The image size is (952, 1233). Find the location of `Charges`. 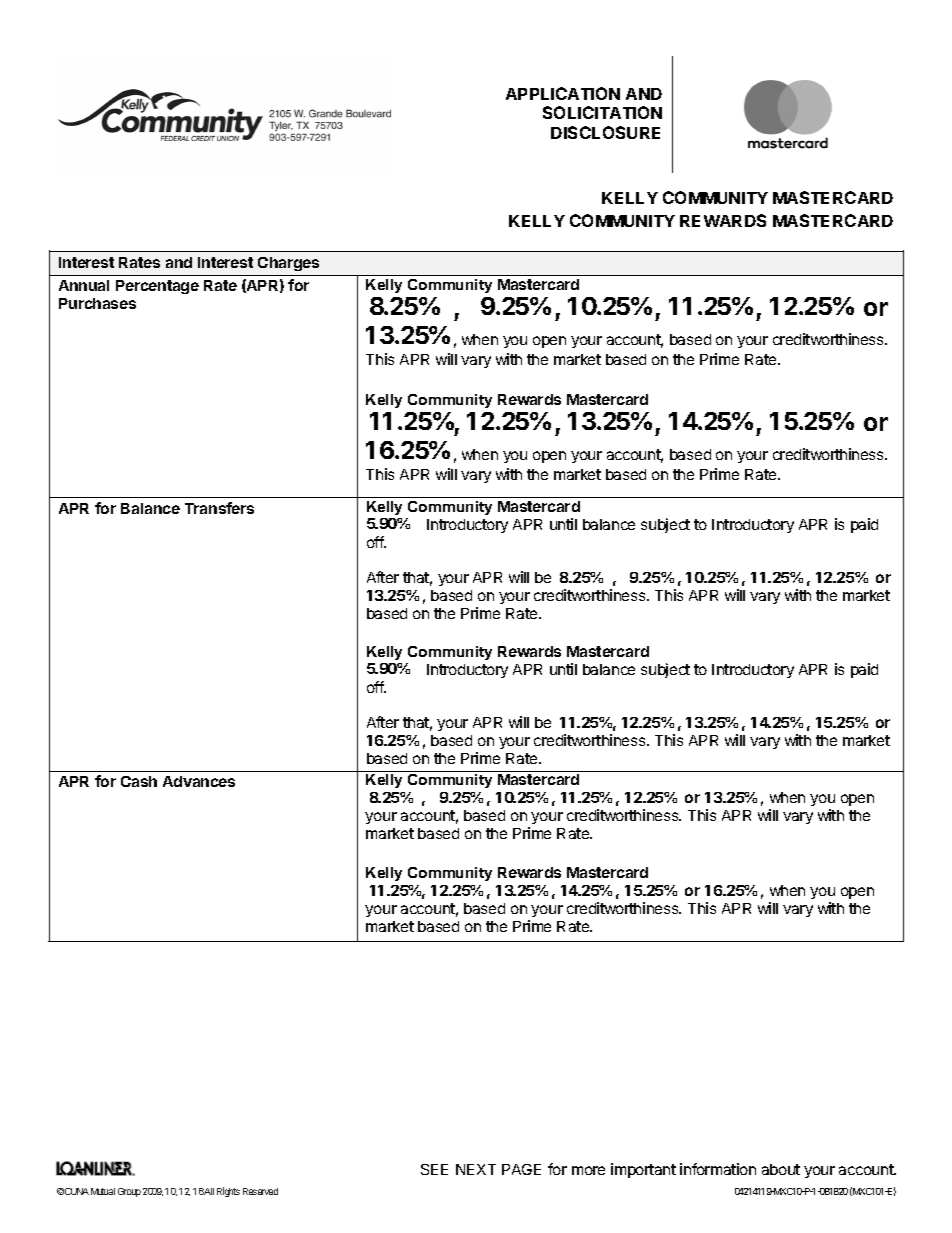

Charges is located at coordinates (288, 264).
